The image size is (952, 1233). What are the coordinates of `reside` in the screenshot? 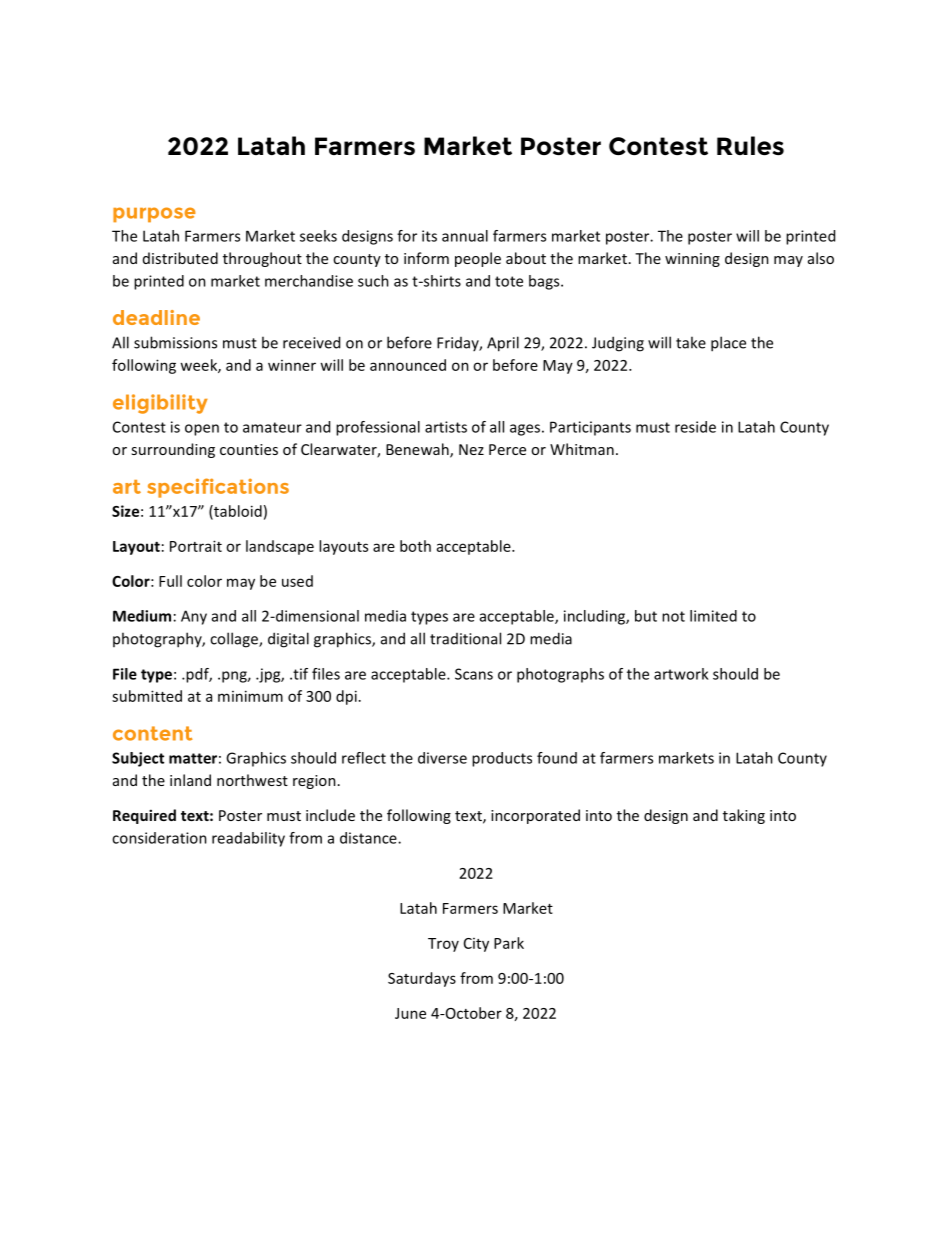 It's located at (695, 427).
